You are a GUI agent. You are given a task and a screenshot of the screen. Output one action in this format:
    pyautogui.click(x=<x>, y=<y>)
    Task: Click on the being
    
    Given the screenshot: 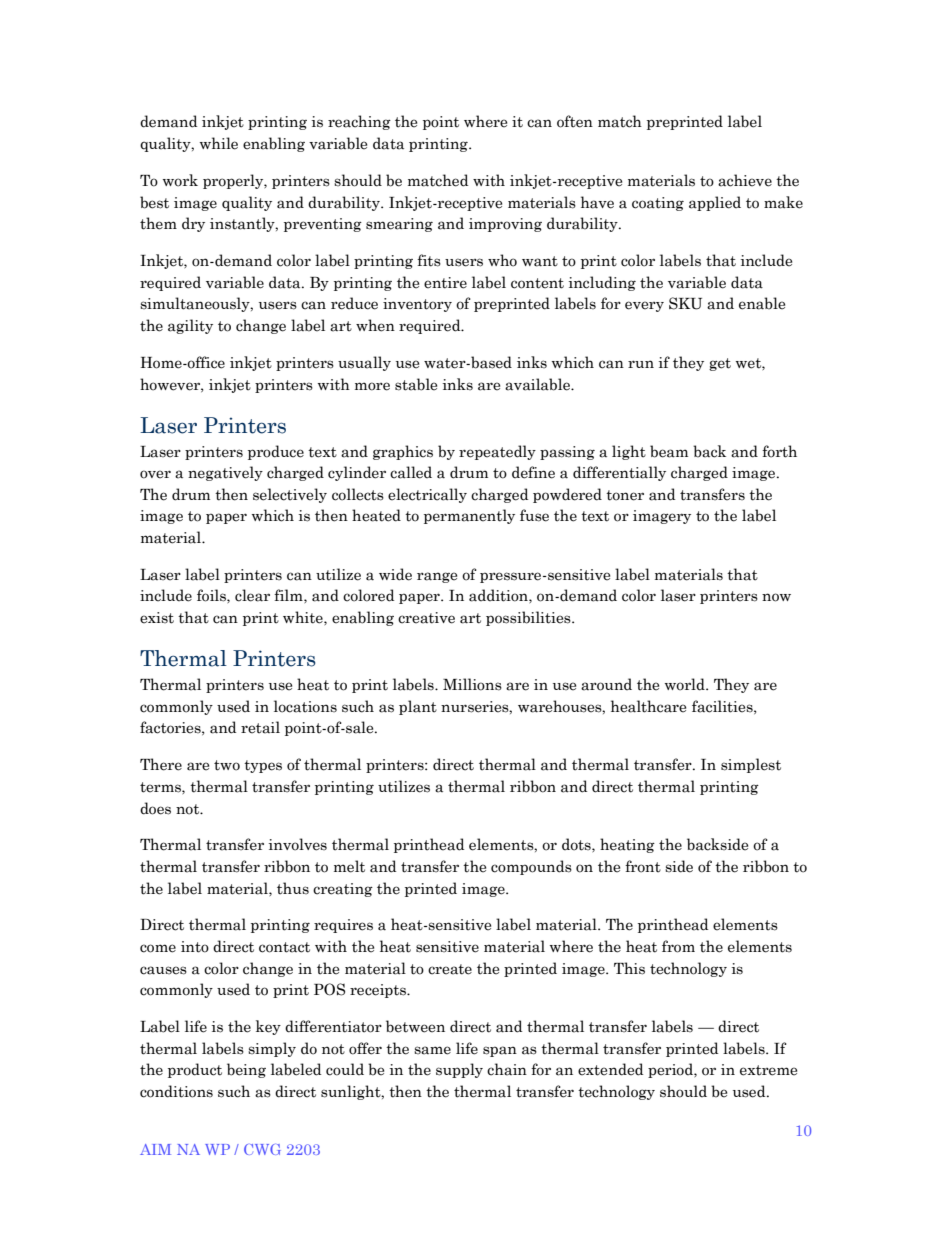 What is the action you would take?
    pyautogui.click(x=246, y=1070)
